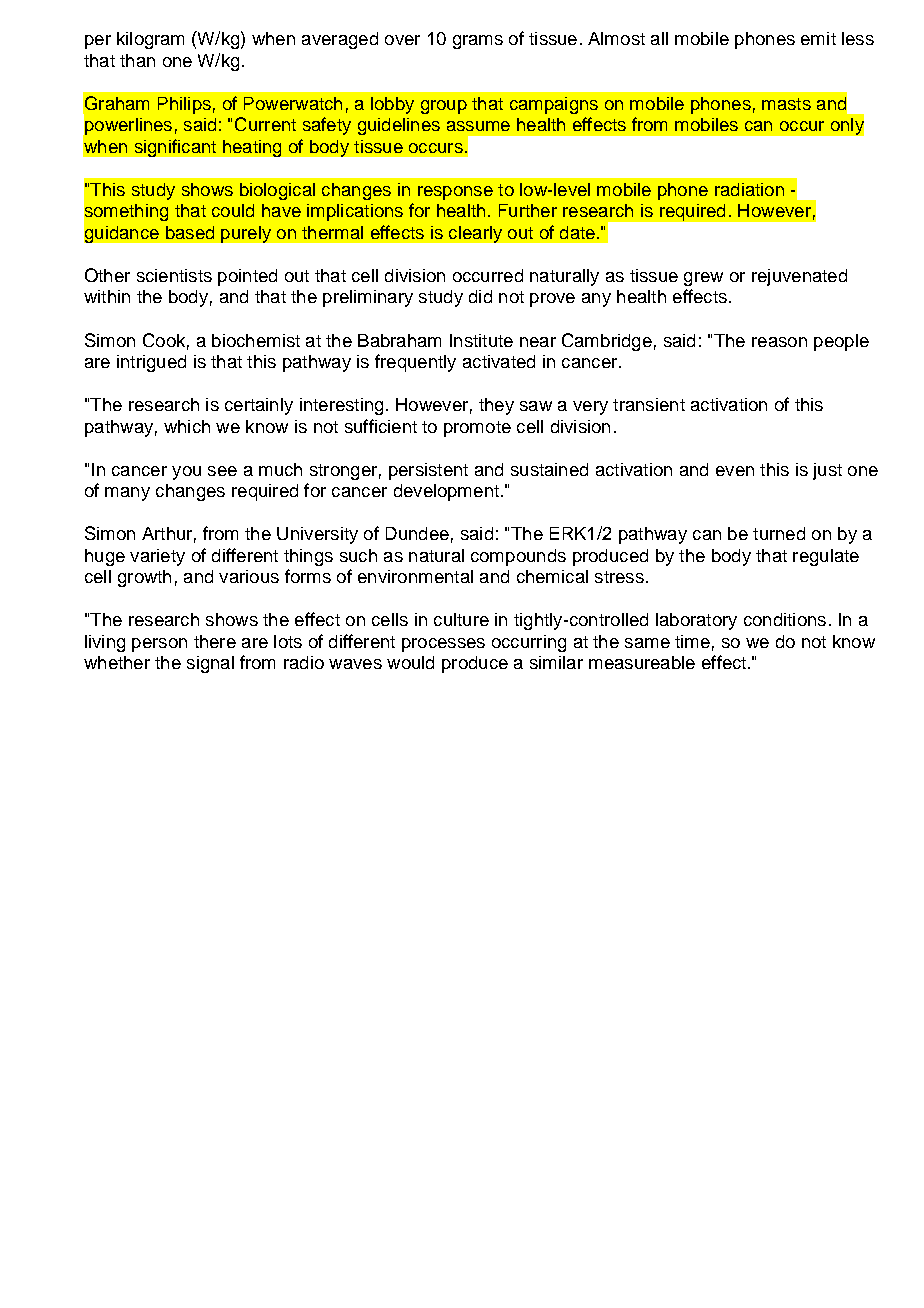 The width and height of the screenshot is (924, 1308). I want to click on grams, so click(478, 42).
